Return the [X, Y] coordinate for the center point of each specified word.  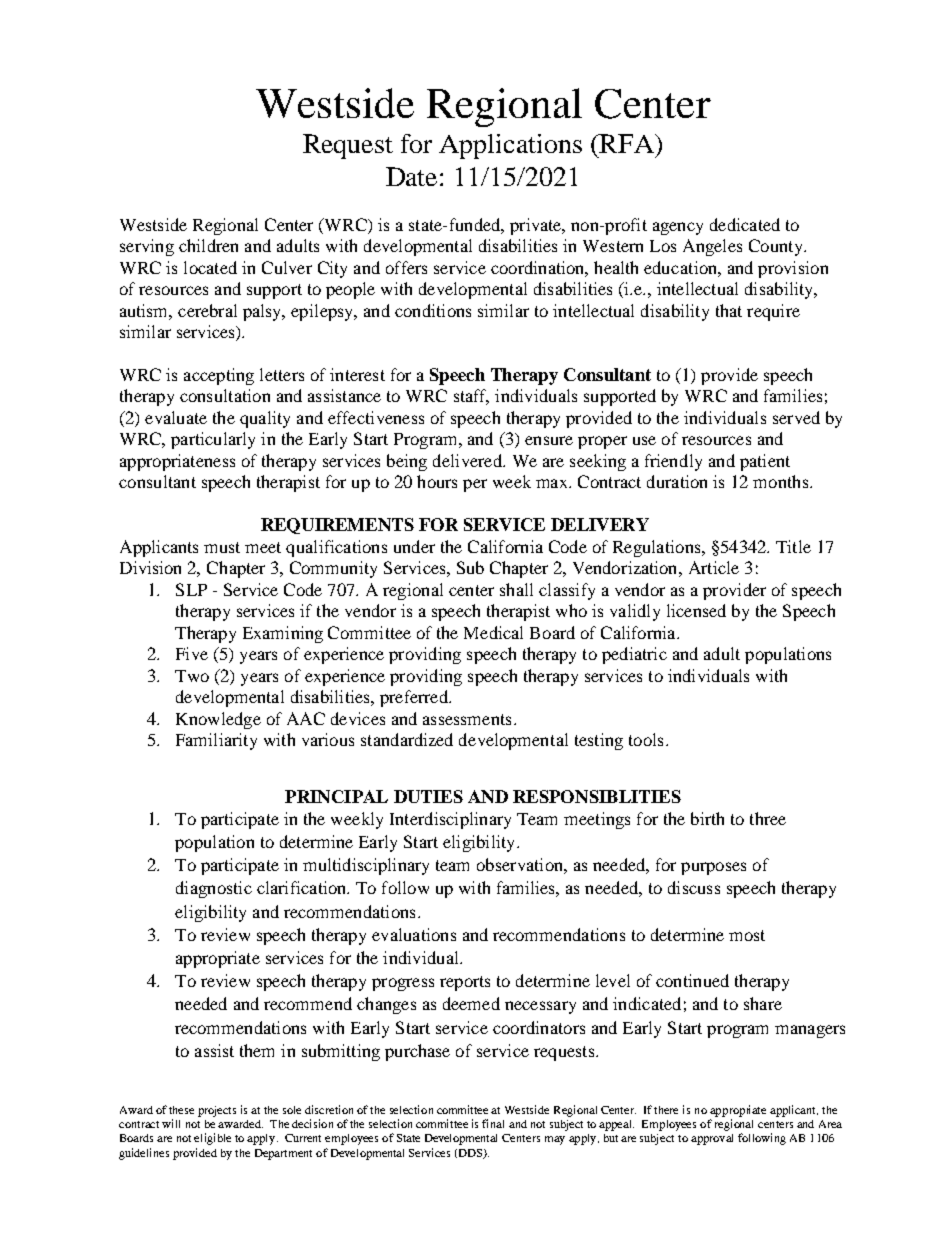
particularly [213, 440]
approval [712, 1139]
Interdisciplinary [450, 820]
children [208, 245]
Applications [510, 146]
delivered [468, 460]
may [555, 1140]
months [782, 481]
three [768, 818]
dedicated [745, 224]
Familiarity [216, 741]
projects [217, 1111]
